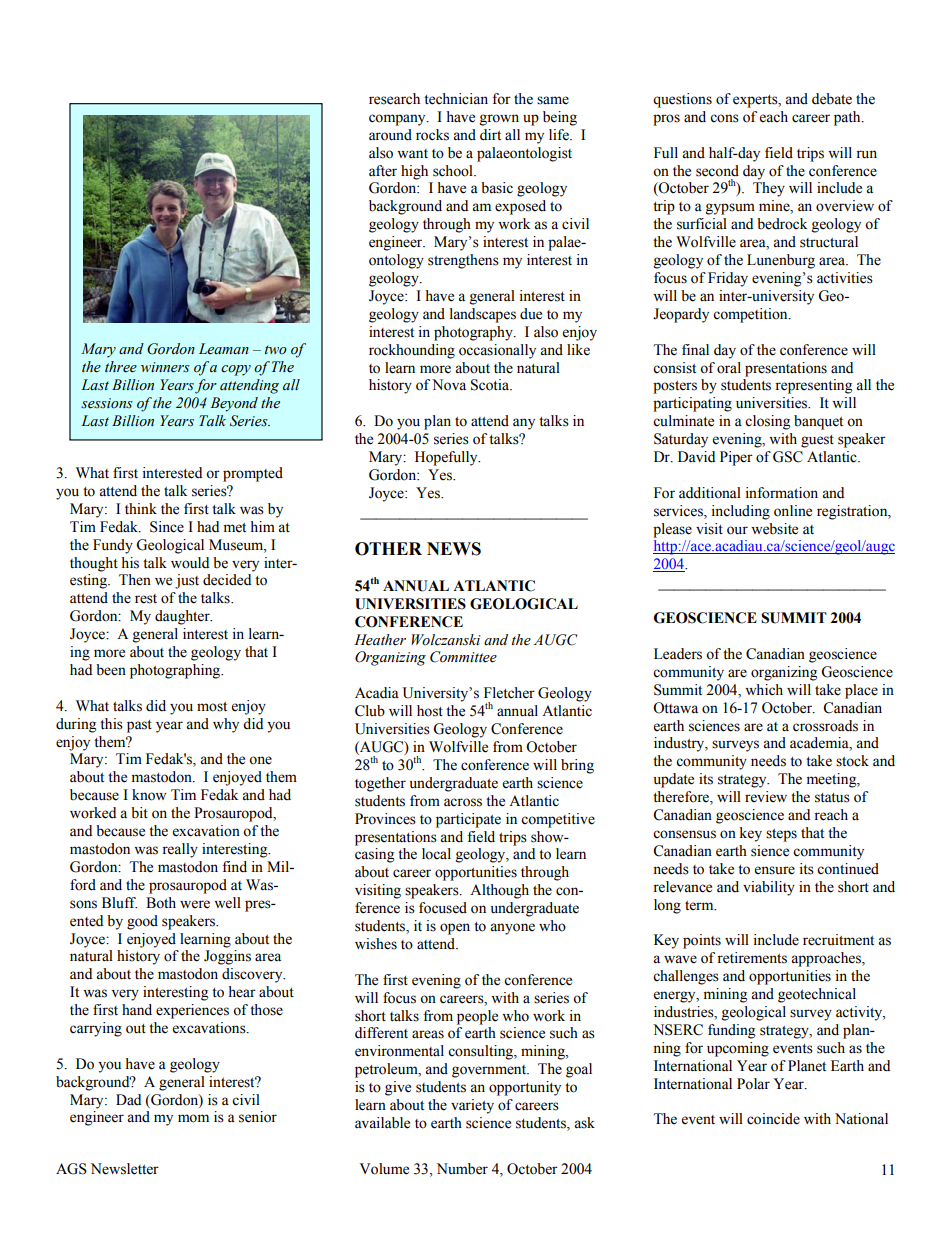 The width and height of the screenshot is (952, 1233). I want to click on mom, so click(193, 1118).
